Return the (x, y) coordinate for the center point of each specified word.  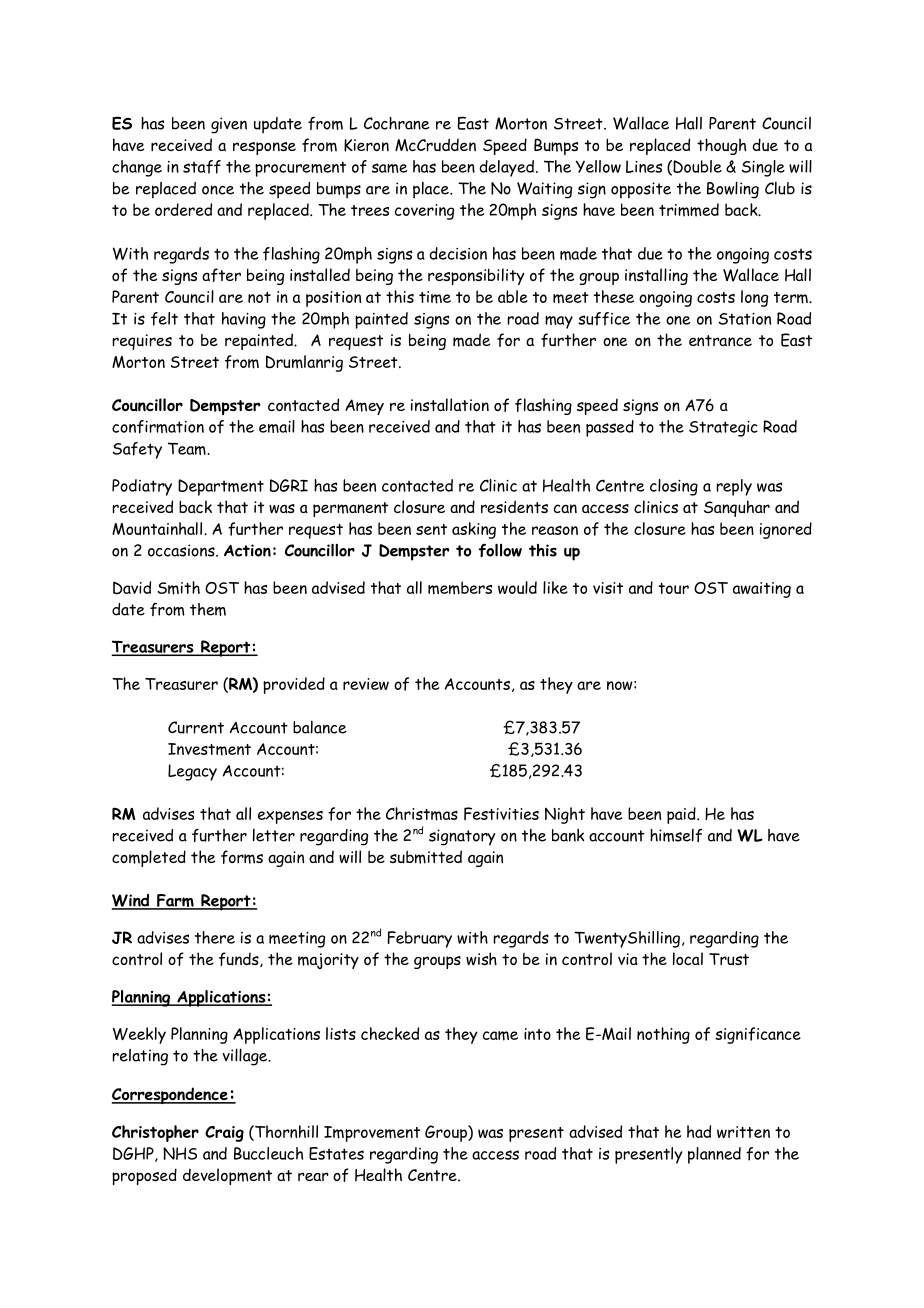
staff (202, 167)
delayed (506, 168)
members (460, 588)
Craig (224, 1134)
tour (673, 588)
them (208, 609)
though (721, 146)
